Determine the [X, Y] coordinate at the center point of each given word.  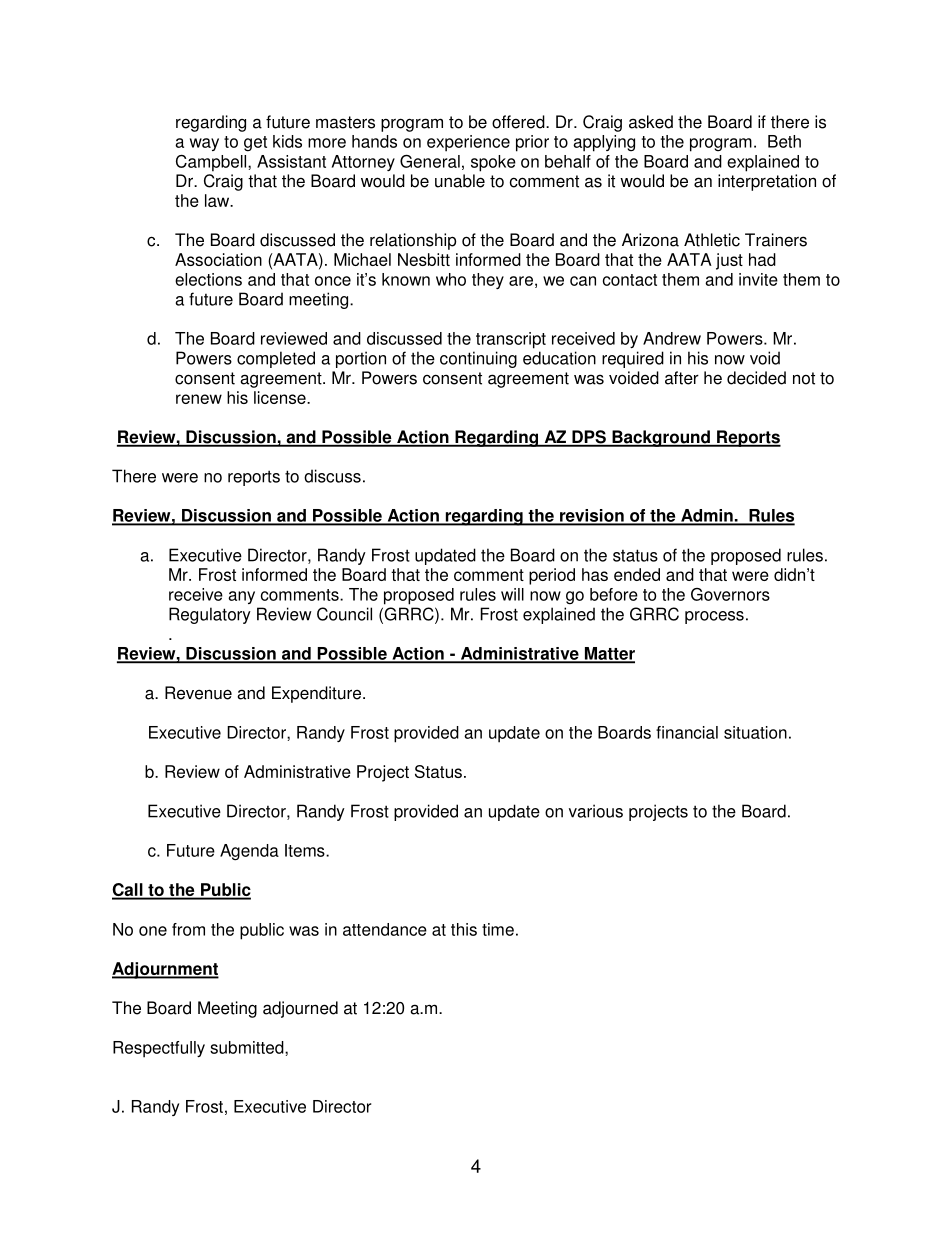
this [464, 929]
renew [199, 399]
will [512, 594]
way [204, 144]
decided [756, 378]
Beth [784, 141]
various [596, 811]
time [498, 929]
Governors [730, 594]
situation [755, 732]
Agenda [249, 852]
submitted [248, 1047]
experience [468, 143]
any [241, 597]
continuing [478, 359]
